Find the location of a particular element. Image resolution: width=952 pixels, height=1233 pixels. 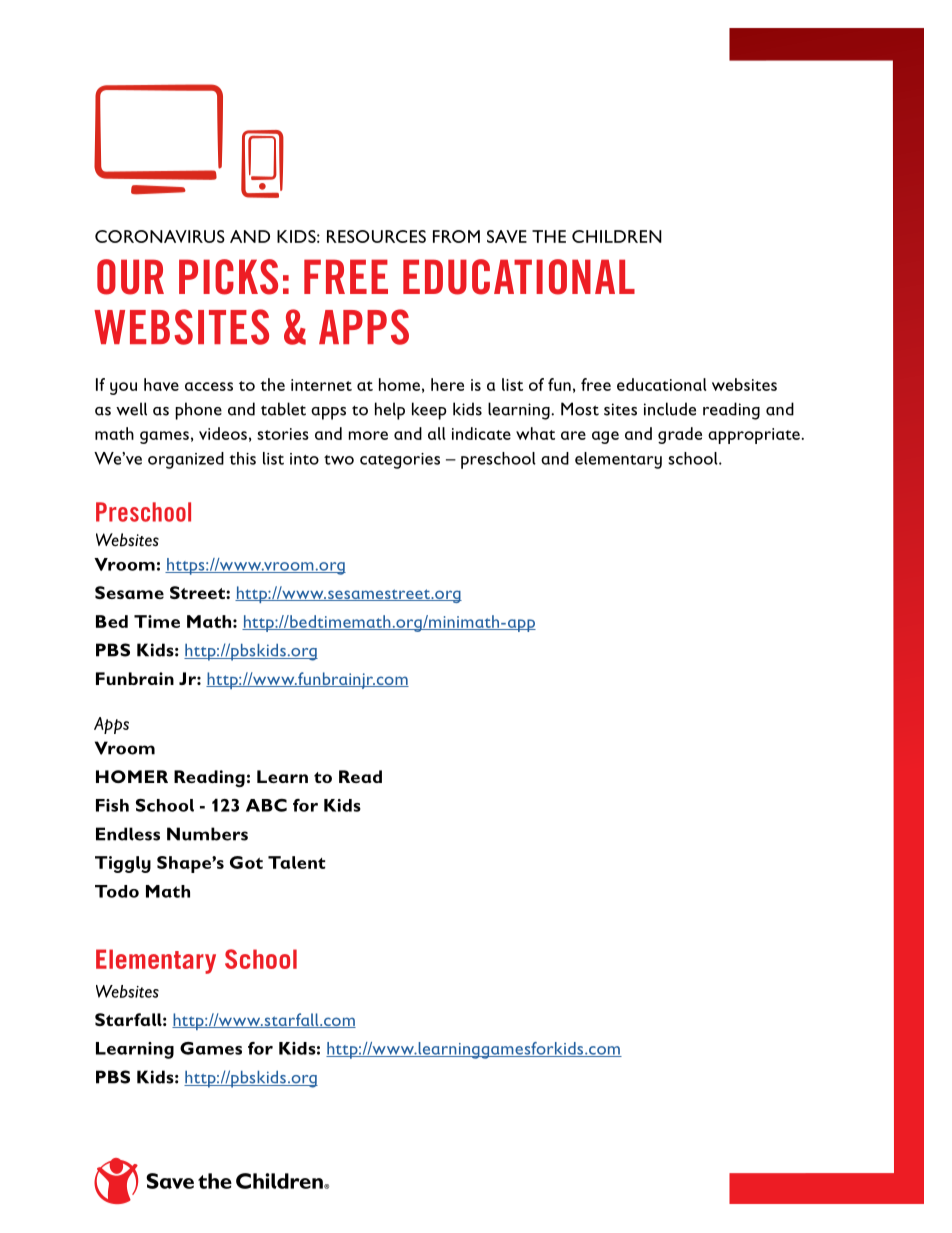

organized is located at coordinates (186, 460).
